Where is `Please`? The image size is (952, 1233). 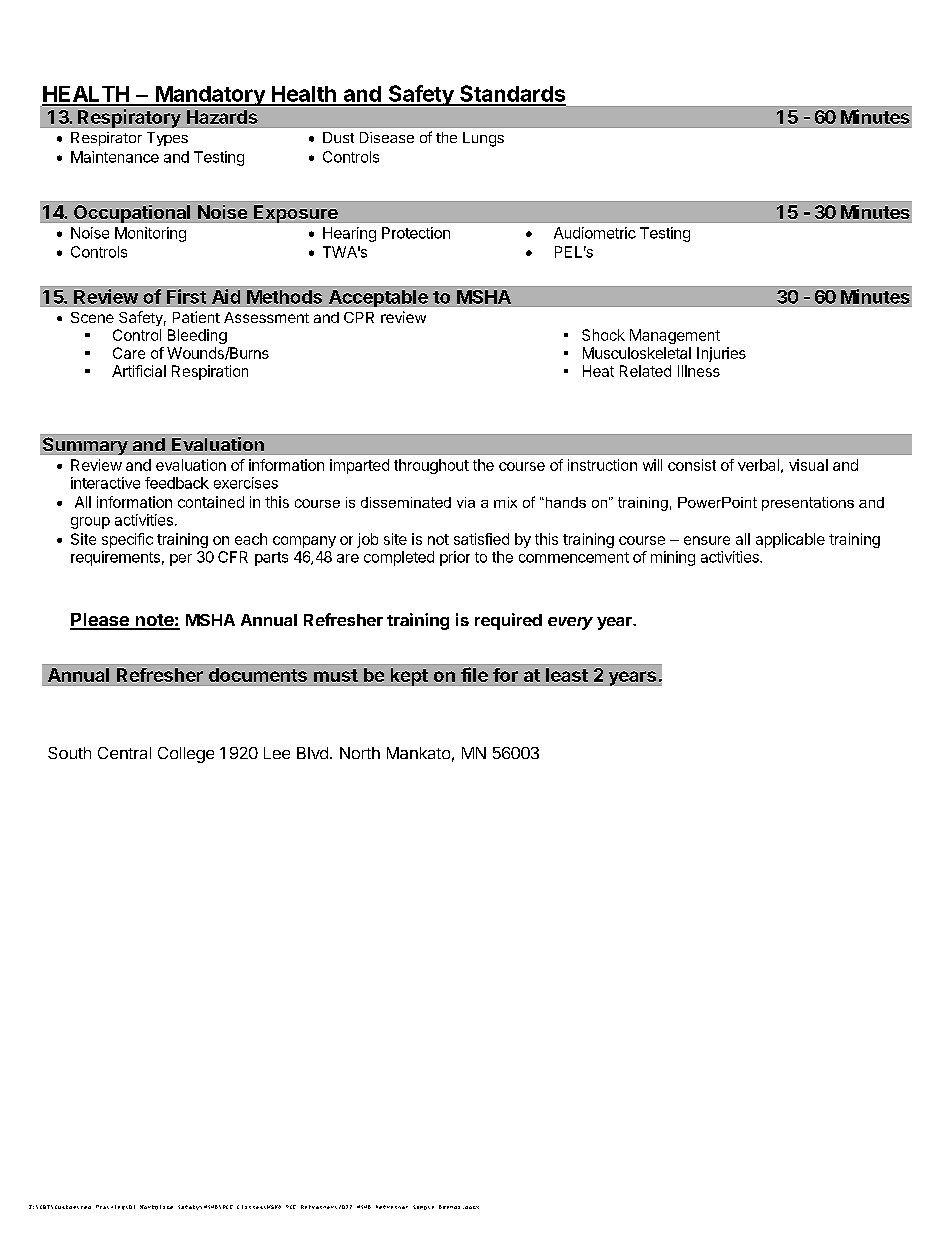
Please is located at coordinates (100, 621).
